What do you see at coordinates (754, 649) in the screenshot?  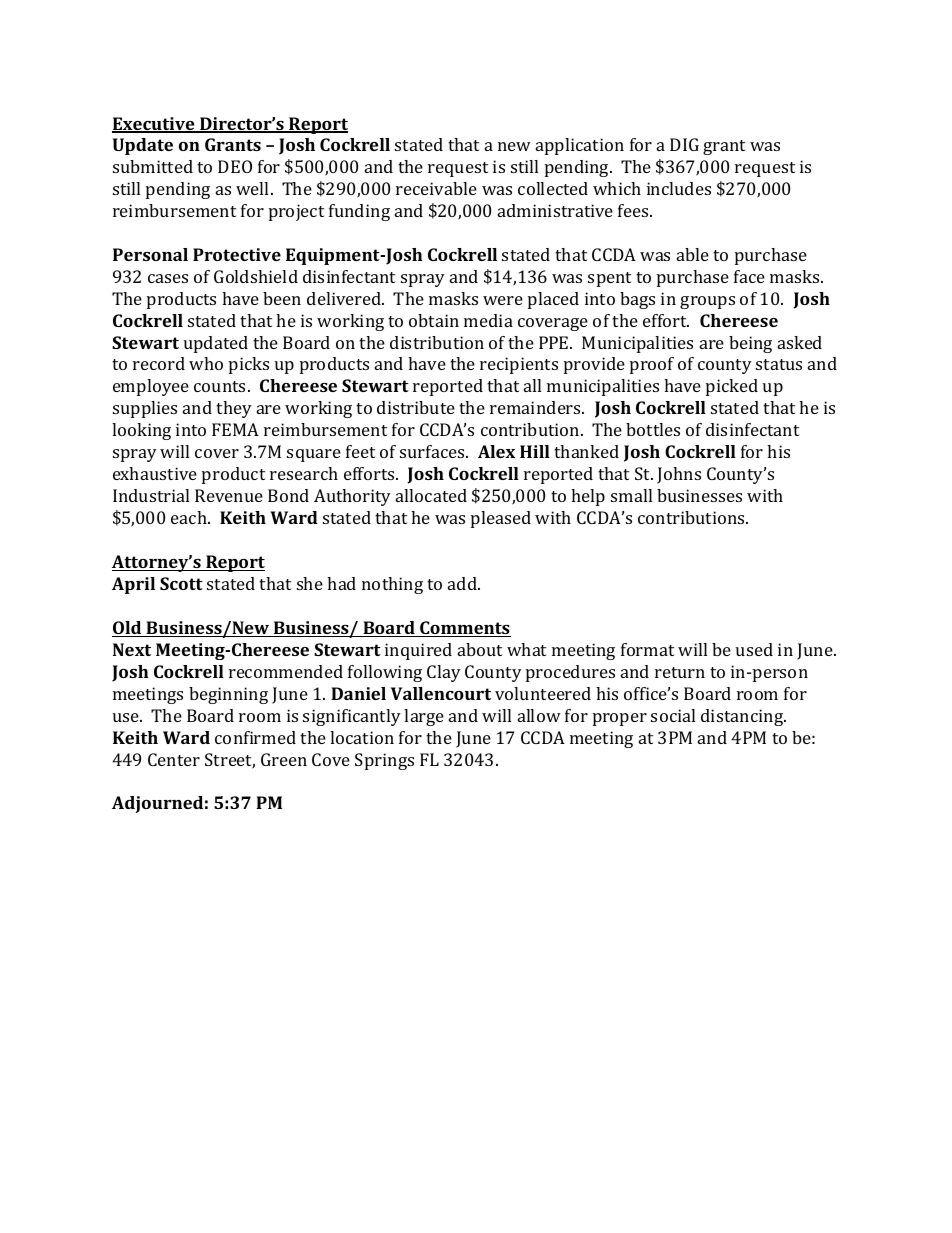 I see `used` at bounding box center [754, 649].
